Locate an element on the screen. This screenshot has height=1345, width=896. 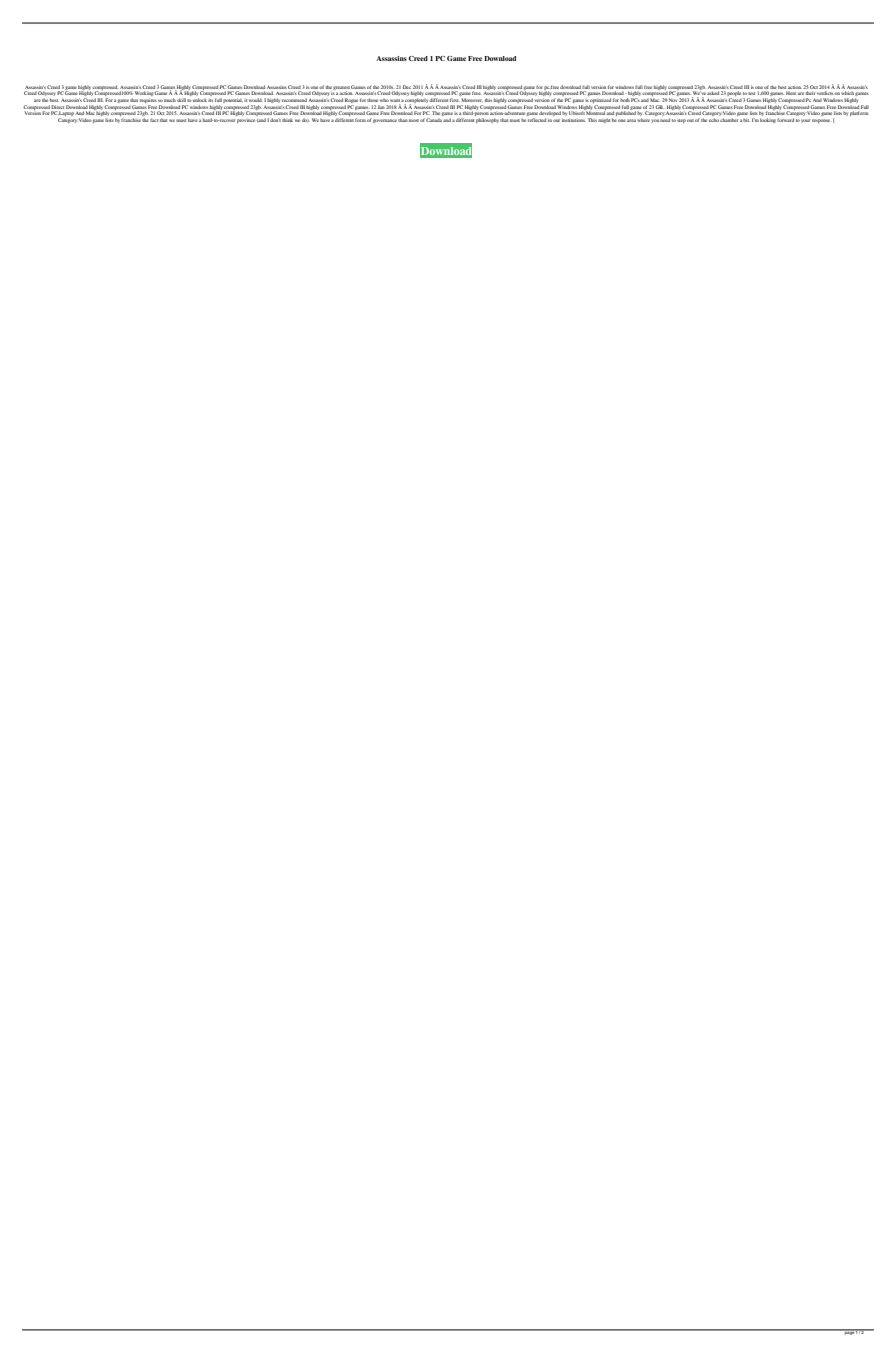
much is located at coordinates (170, 100).
